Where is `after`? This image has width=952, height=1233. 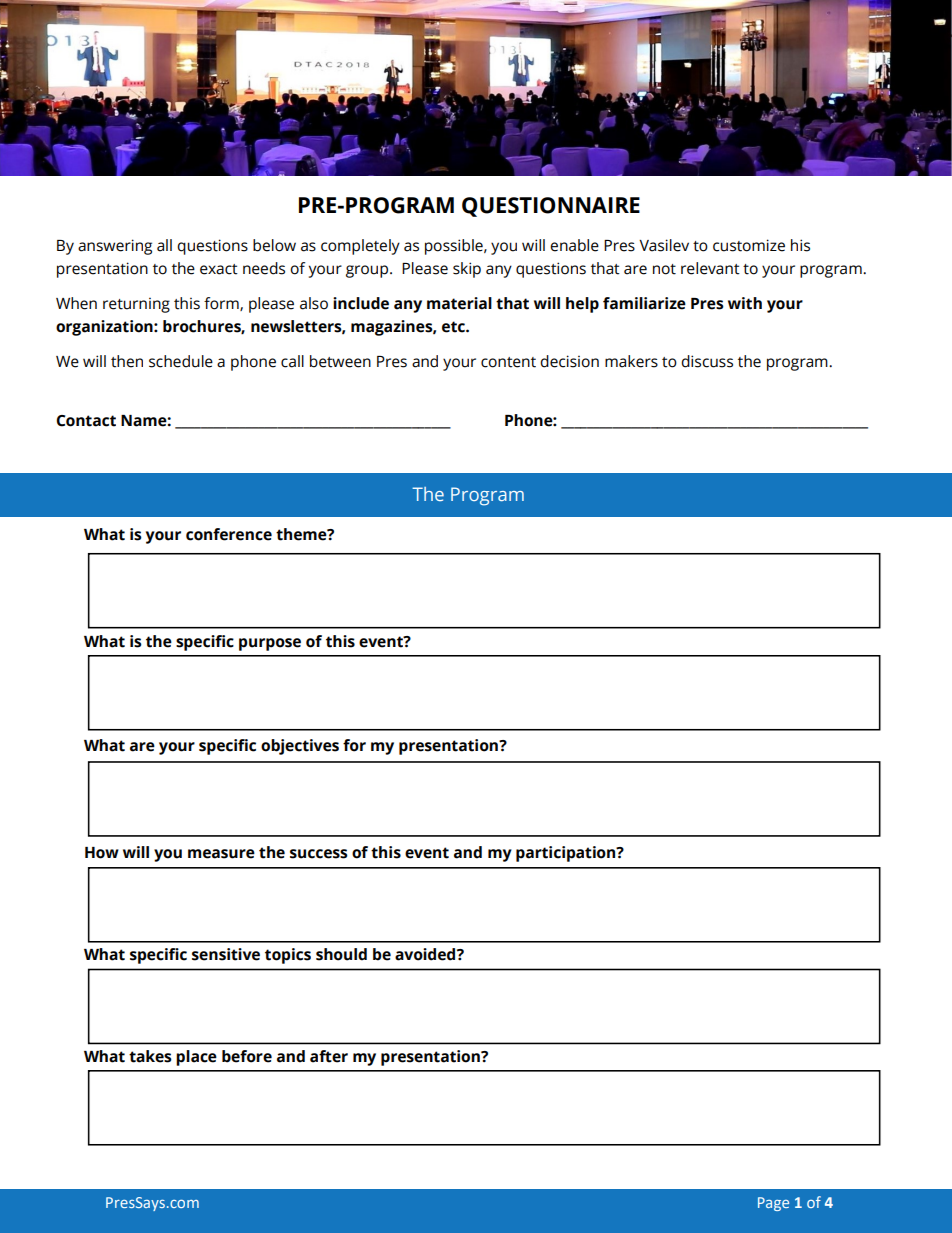 after is located at coordinates (329, 1056).
